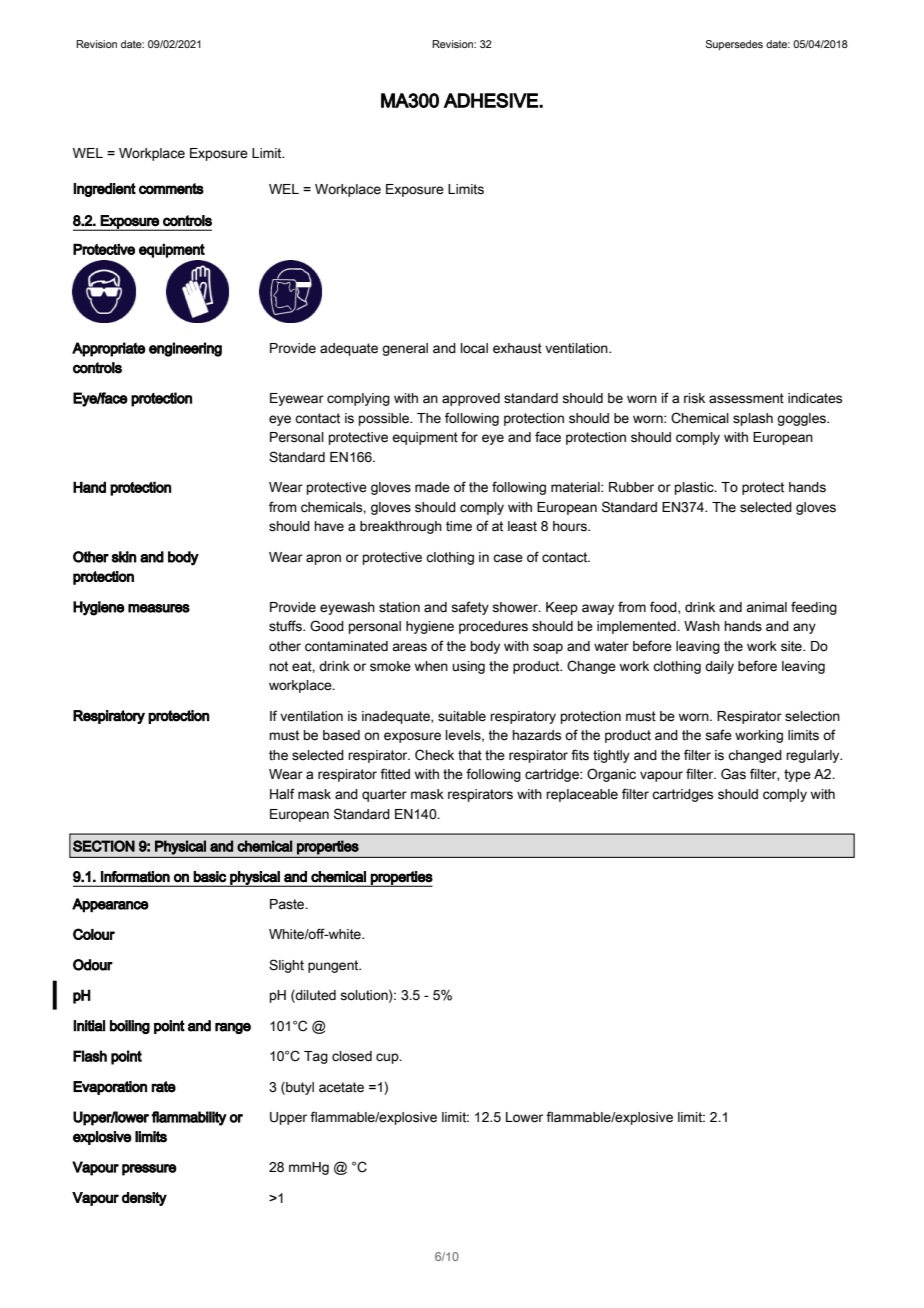  I want to click on ADHESIVE, so click(492, 100).
